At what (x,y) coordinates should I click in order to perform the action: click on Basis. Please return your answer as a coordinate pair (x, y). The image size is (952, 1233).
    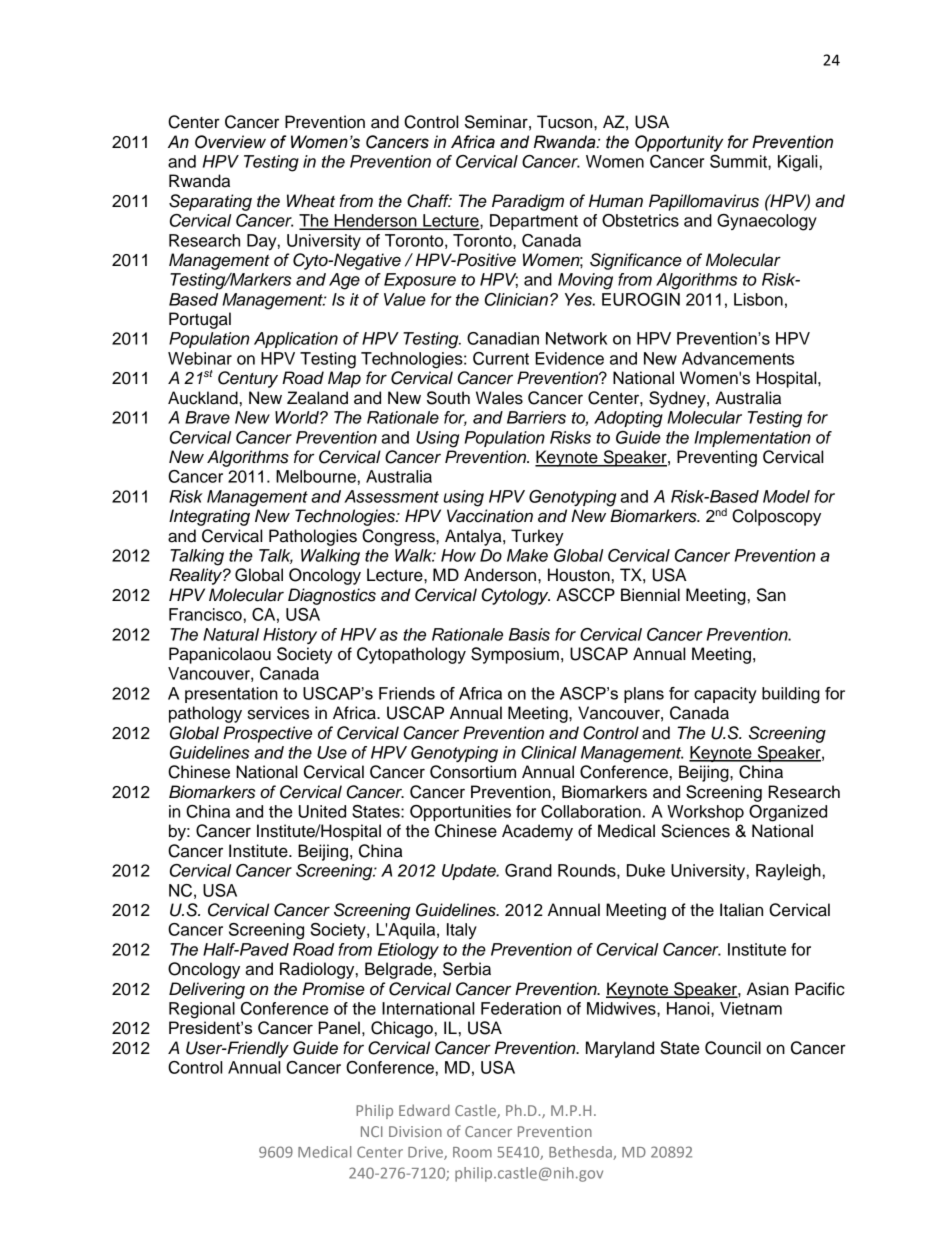
    Looking at the image, I should click on (529, 634).
